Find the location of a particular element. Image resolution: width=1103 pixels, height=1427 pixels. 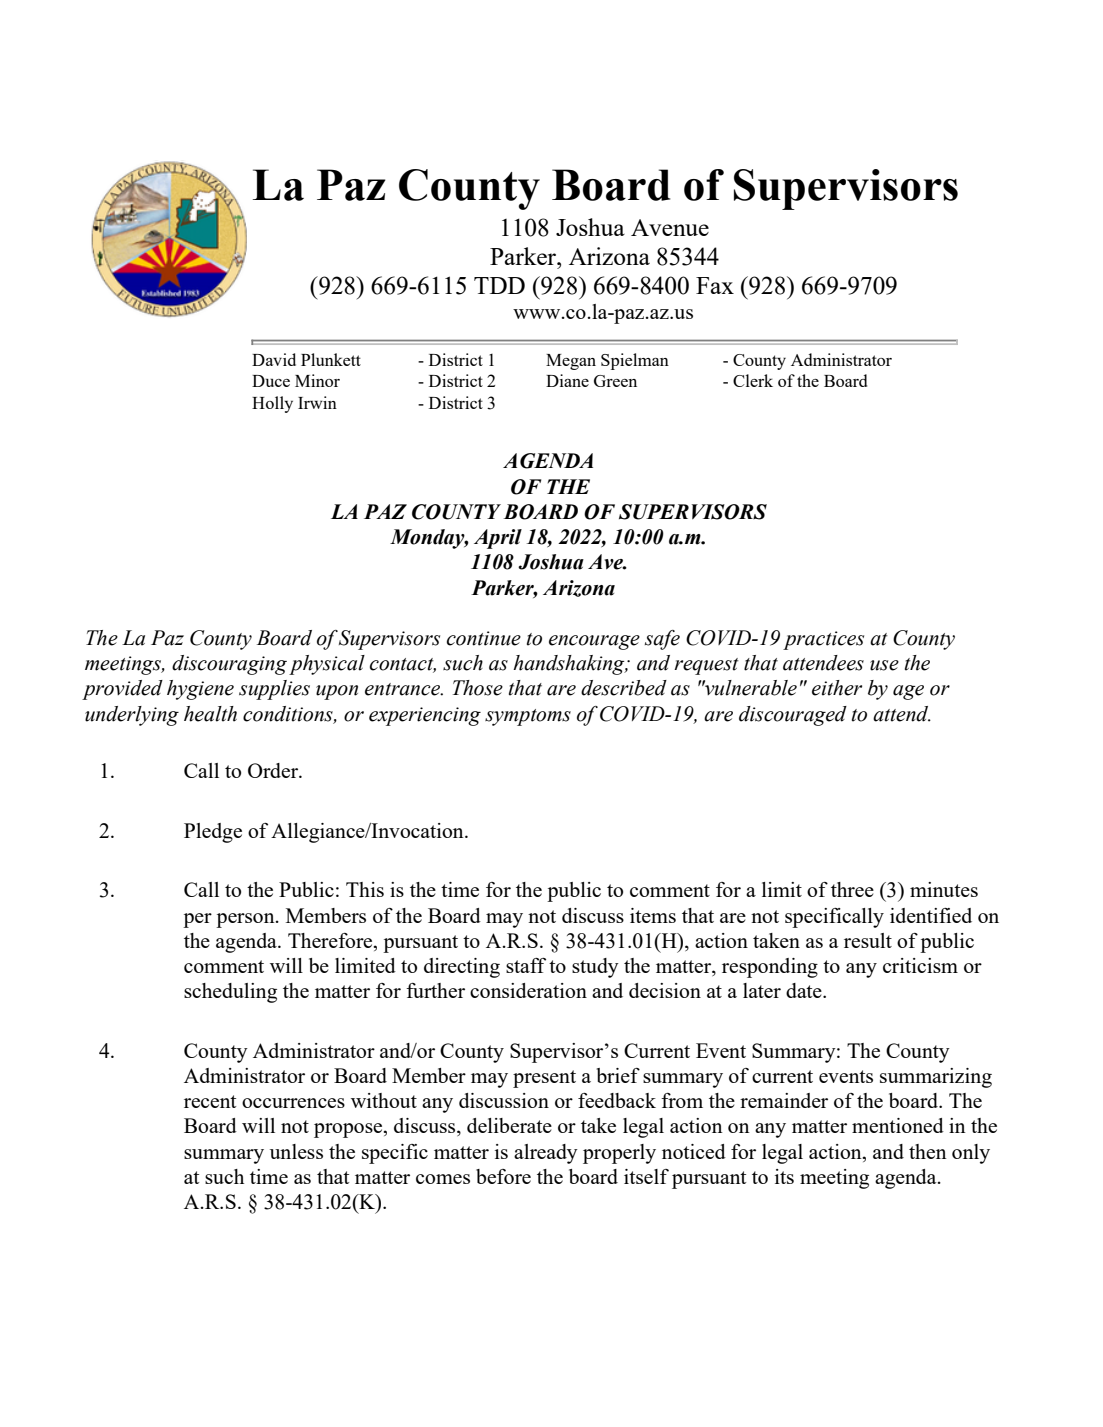

Fax is located at coordinates (715, 285).
